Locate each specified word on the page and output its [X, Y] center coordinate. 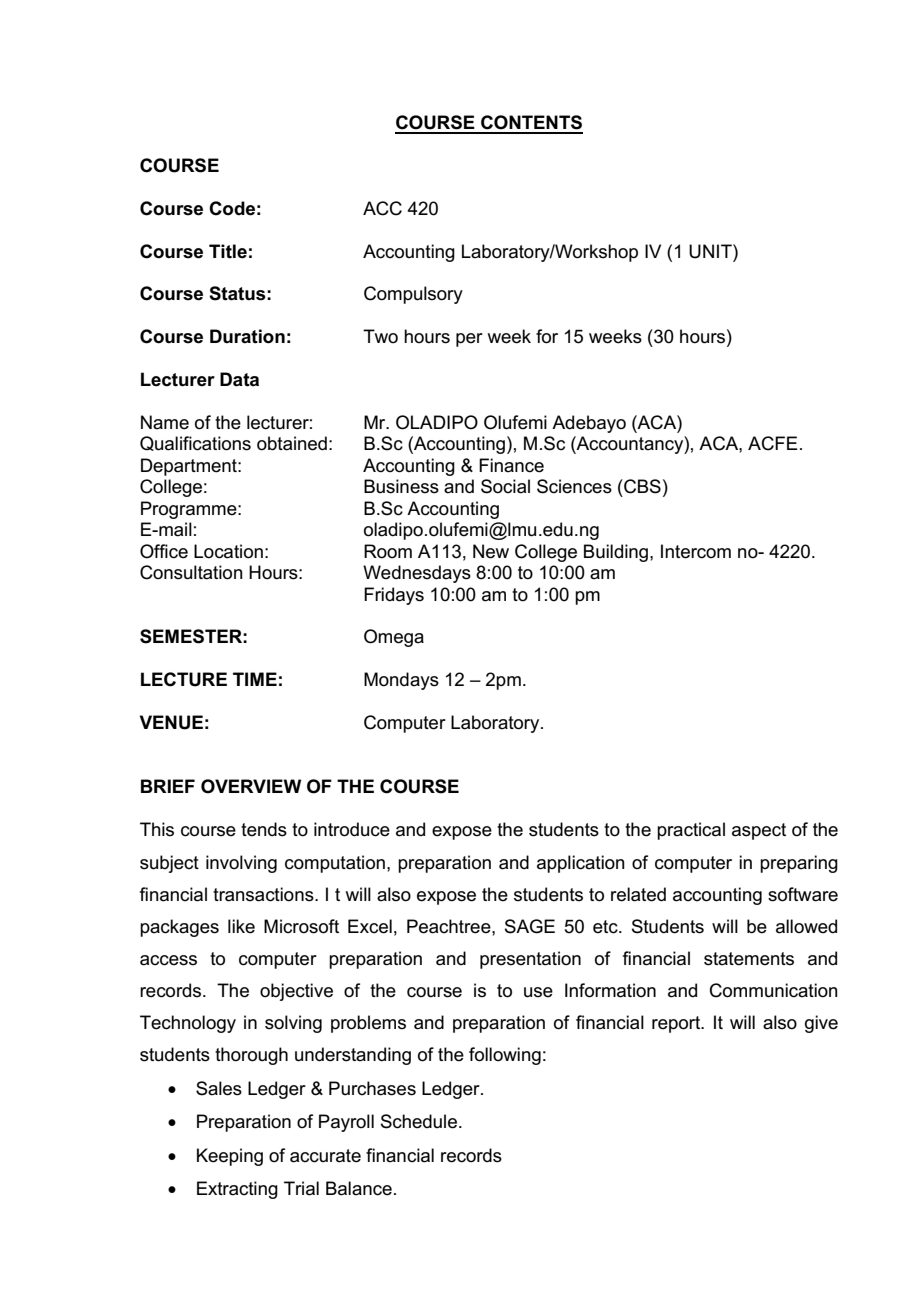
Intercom [696, 551]
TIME [255, 679]
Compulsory [413, 295]
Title [228, 251]
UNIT [711, 251]
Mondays [401, 681]
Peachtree [450, 926]
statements [749, 959]
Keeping [230, 1157]
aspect [759, 831]
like [241, 926]
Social [505, 486]
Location [228, 551]
